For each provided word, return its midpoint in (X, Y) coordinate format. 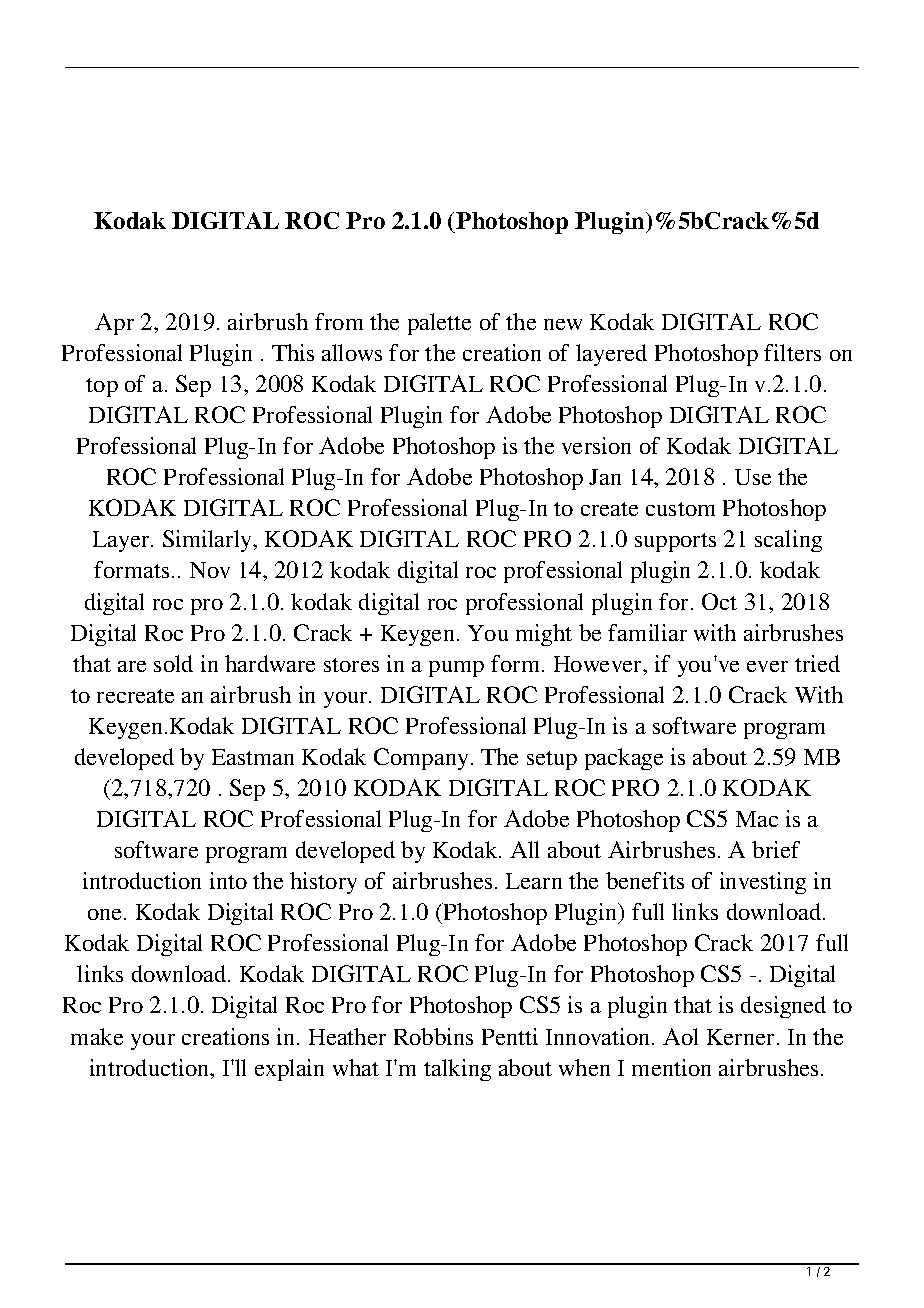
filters (792, 352)
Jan (605, 477)
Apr (114, 324)
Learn (534, 881)
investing (763, 883)
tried (817, 663)
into (228, 880)
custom (680, 509)
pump (456, 669)
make (97, 1036)
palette (439, 324)
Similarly (209, 541)
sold (173, 663)
